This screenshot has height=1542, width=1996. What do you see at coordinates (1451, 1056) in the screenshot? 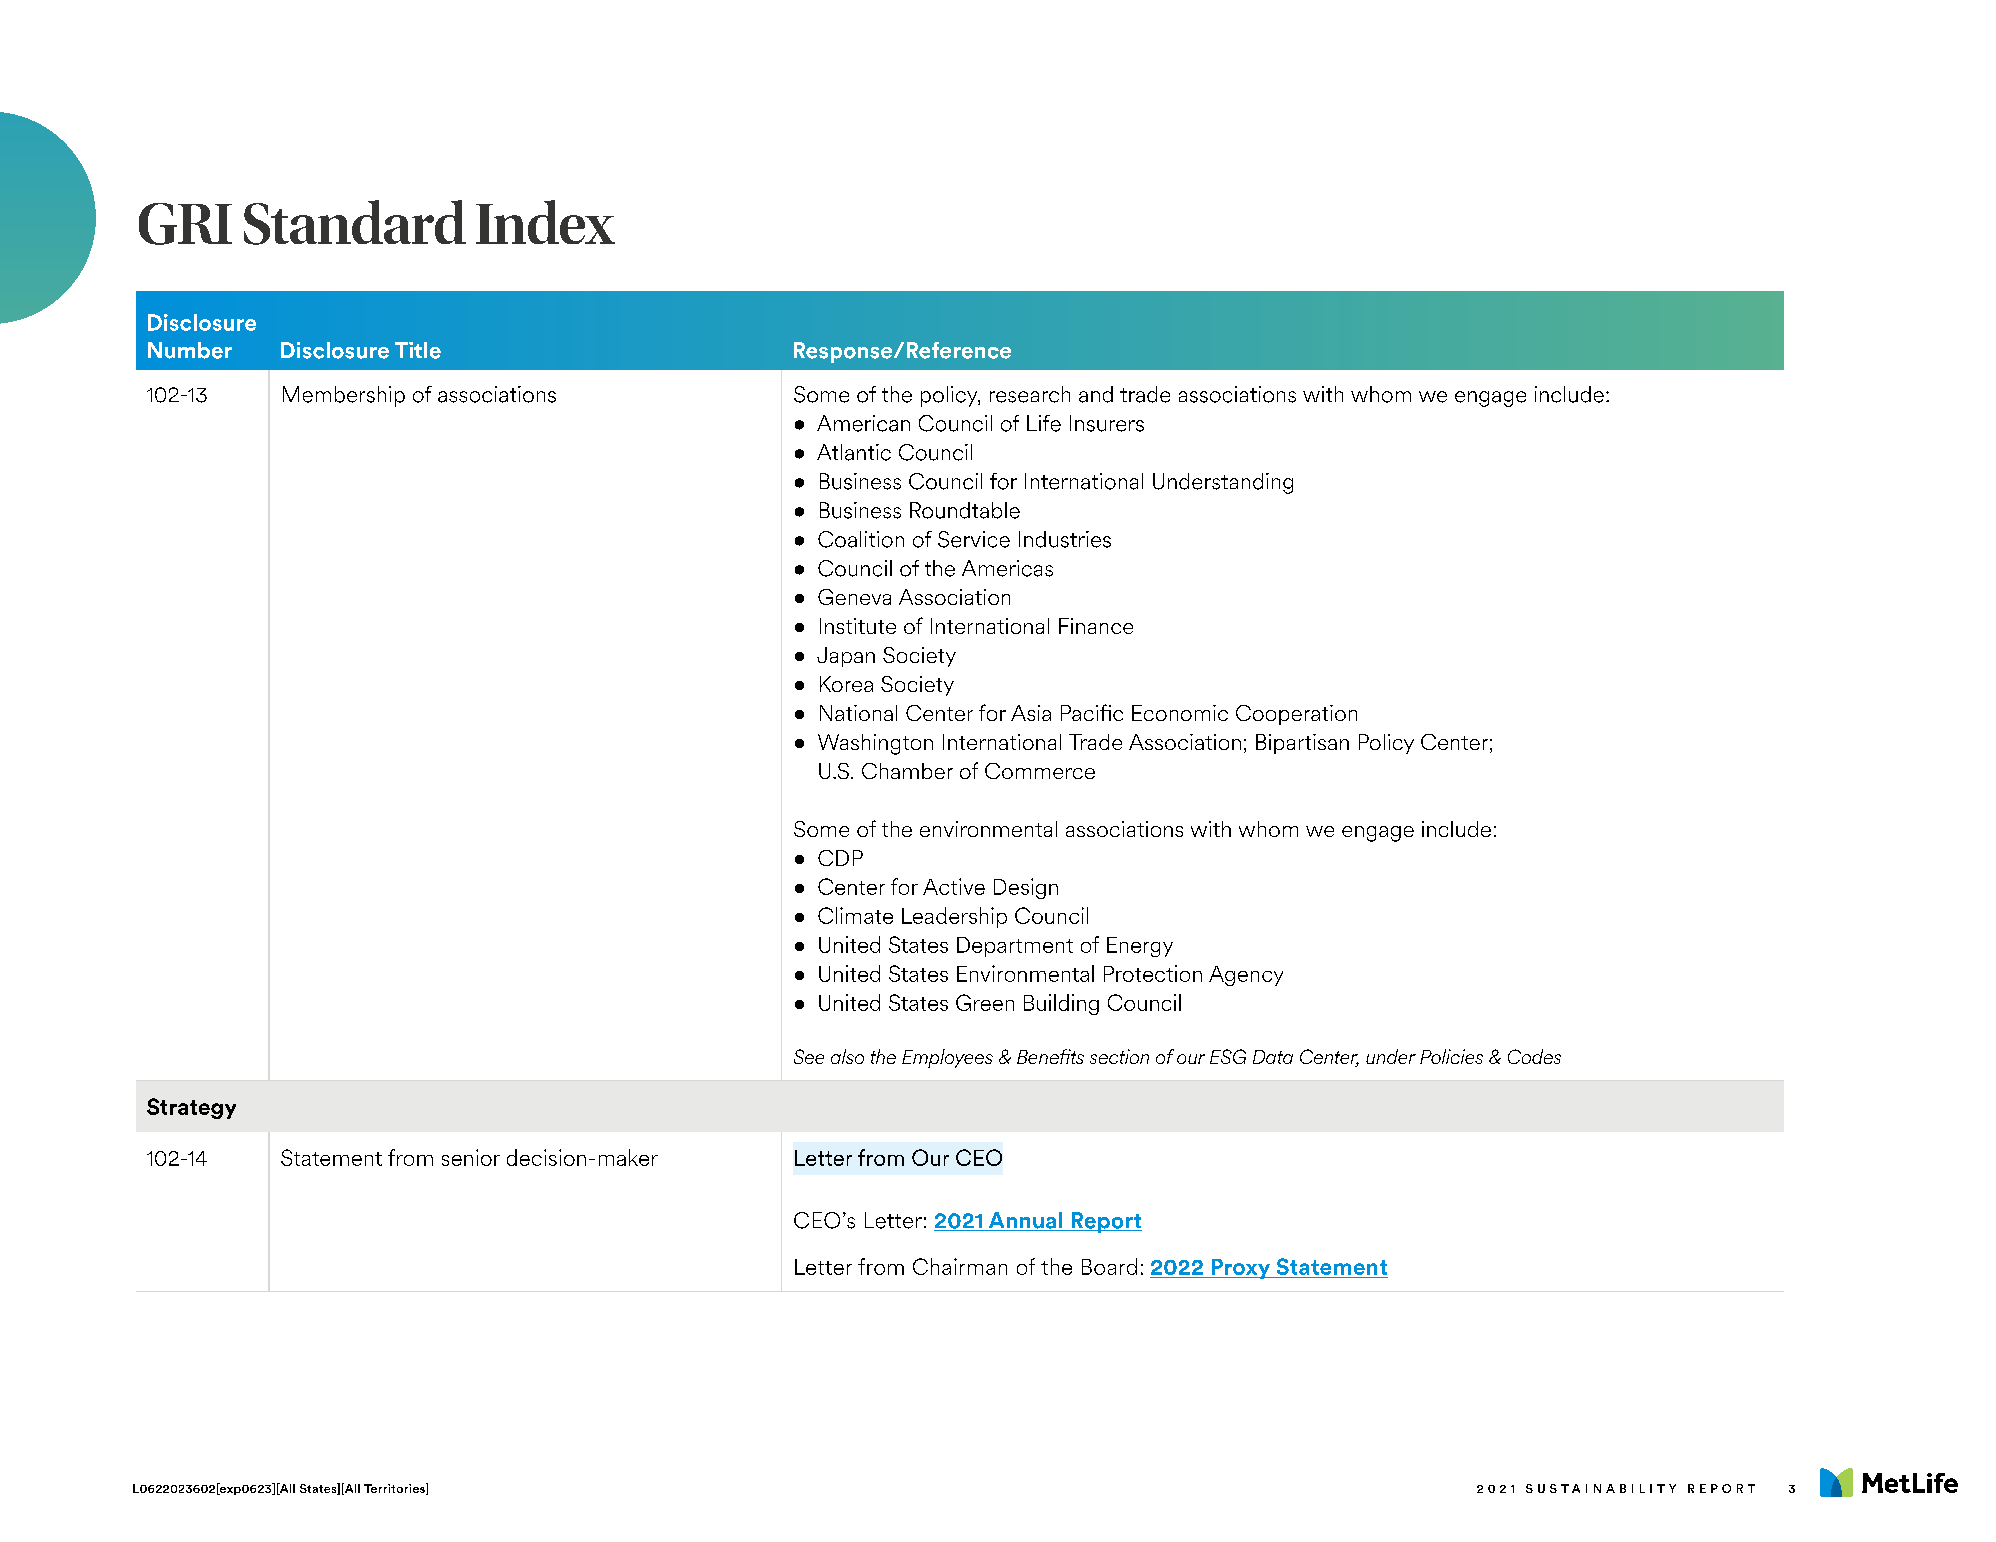
I see `Policies` at bounding box center [1451, 1056].
